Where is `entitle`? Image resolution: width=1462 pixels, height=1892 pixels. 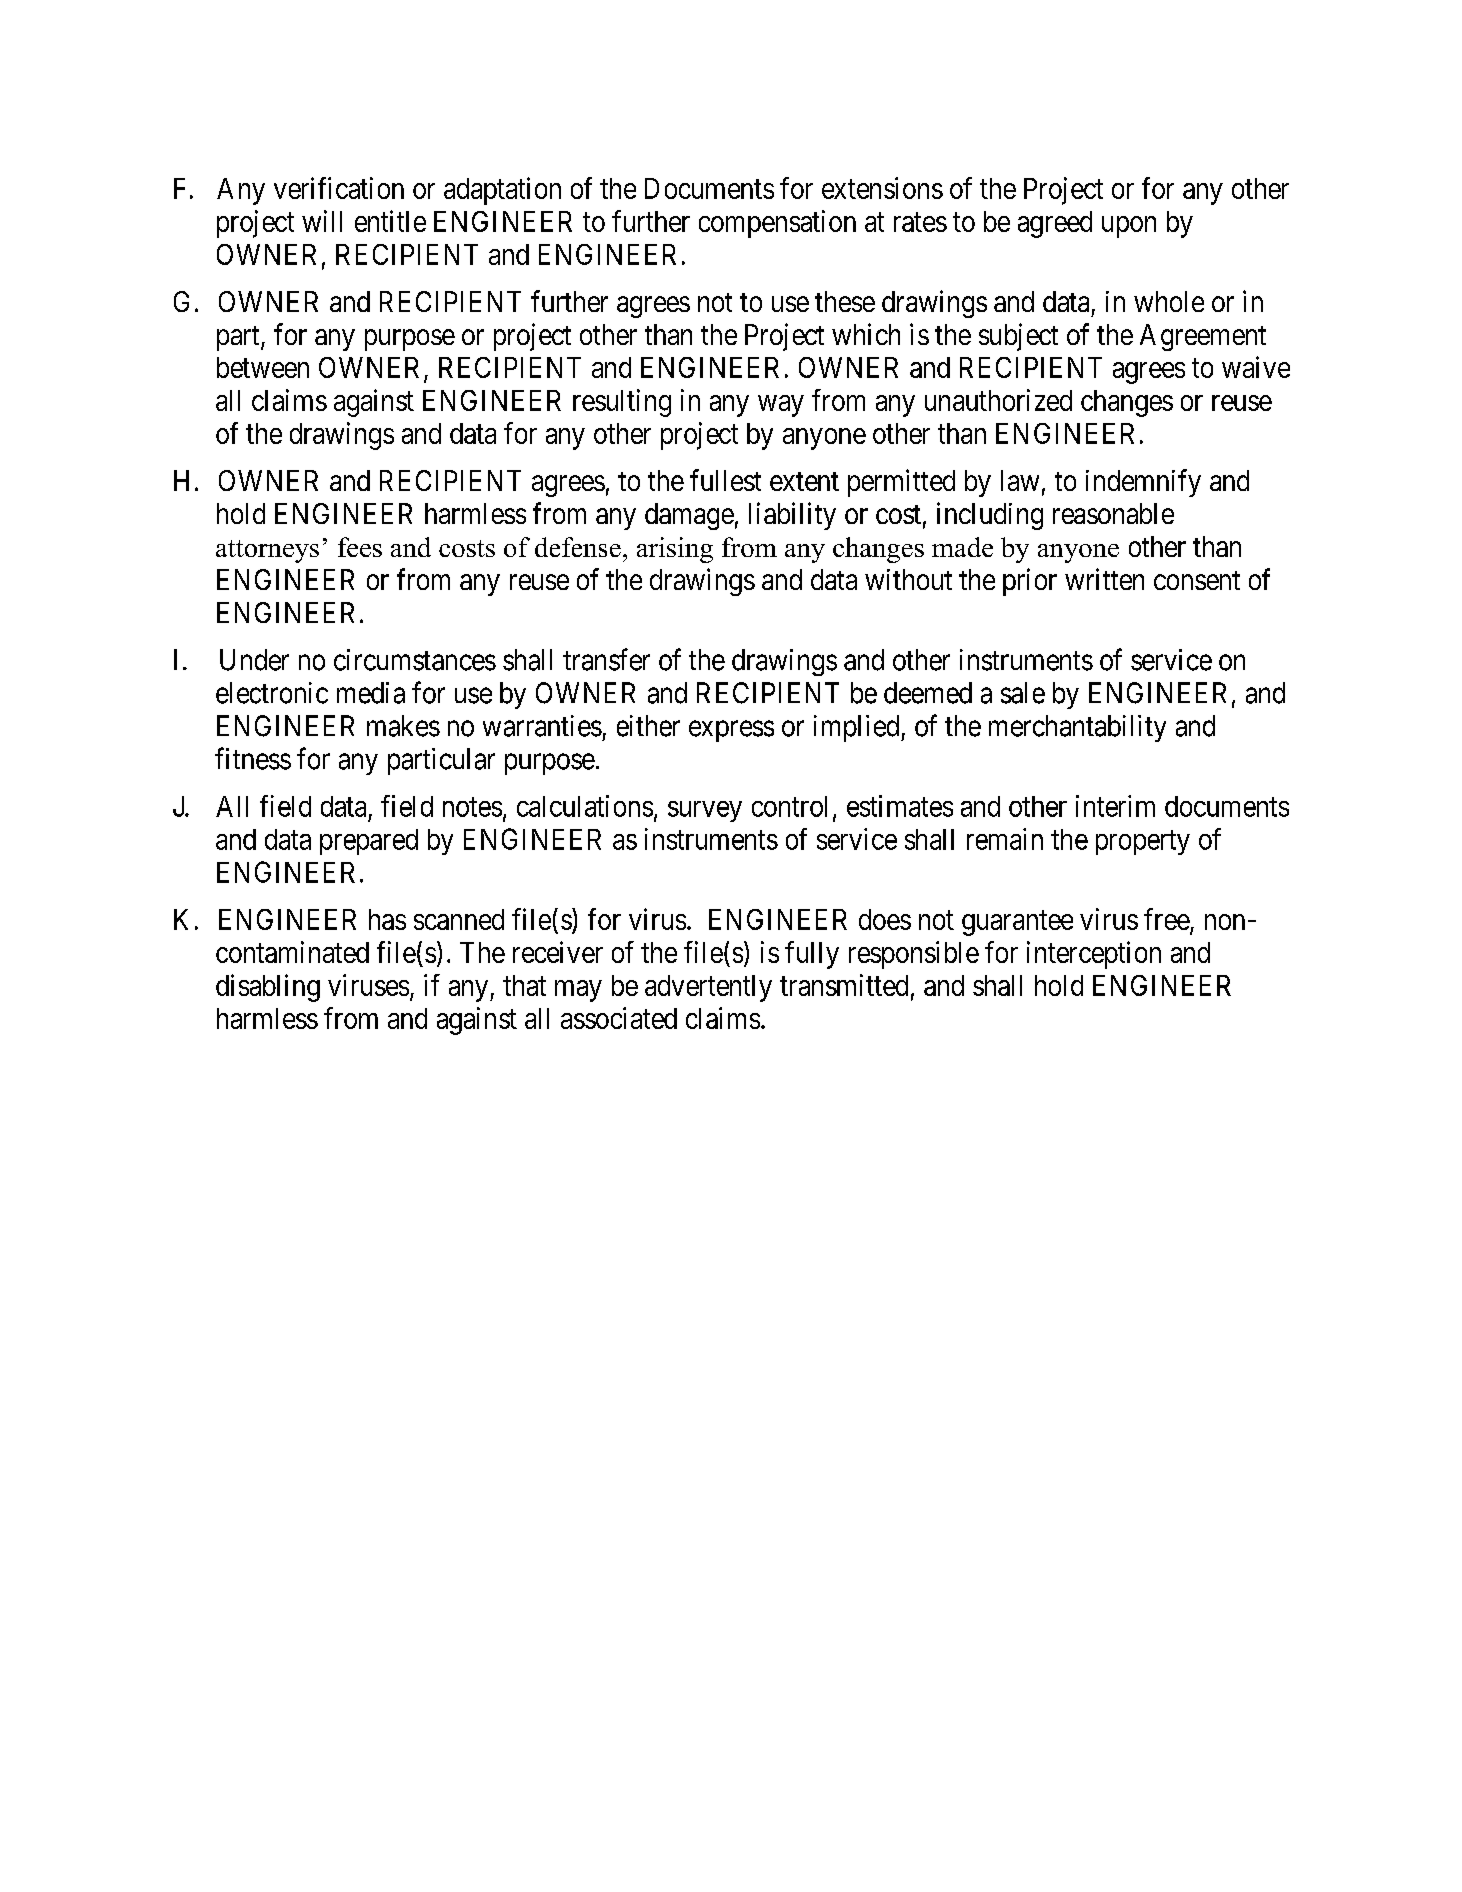
entitle is located at coordinates (390, 221).
